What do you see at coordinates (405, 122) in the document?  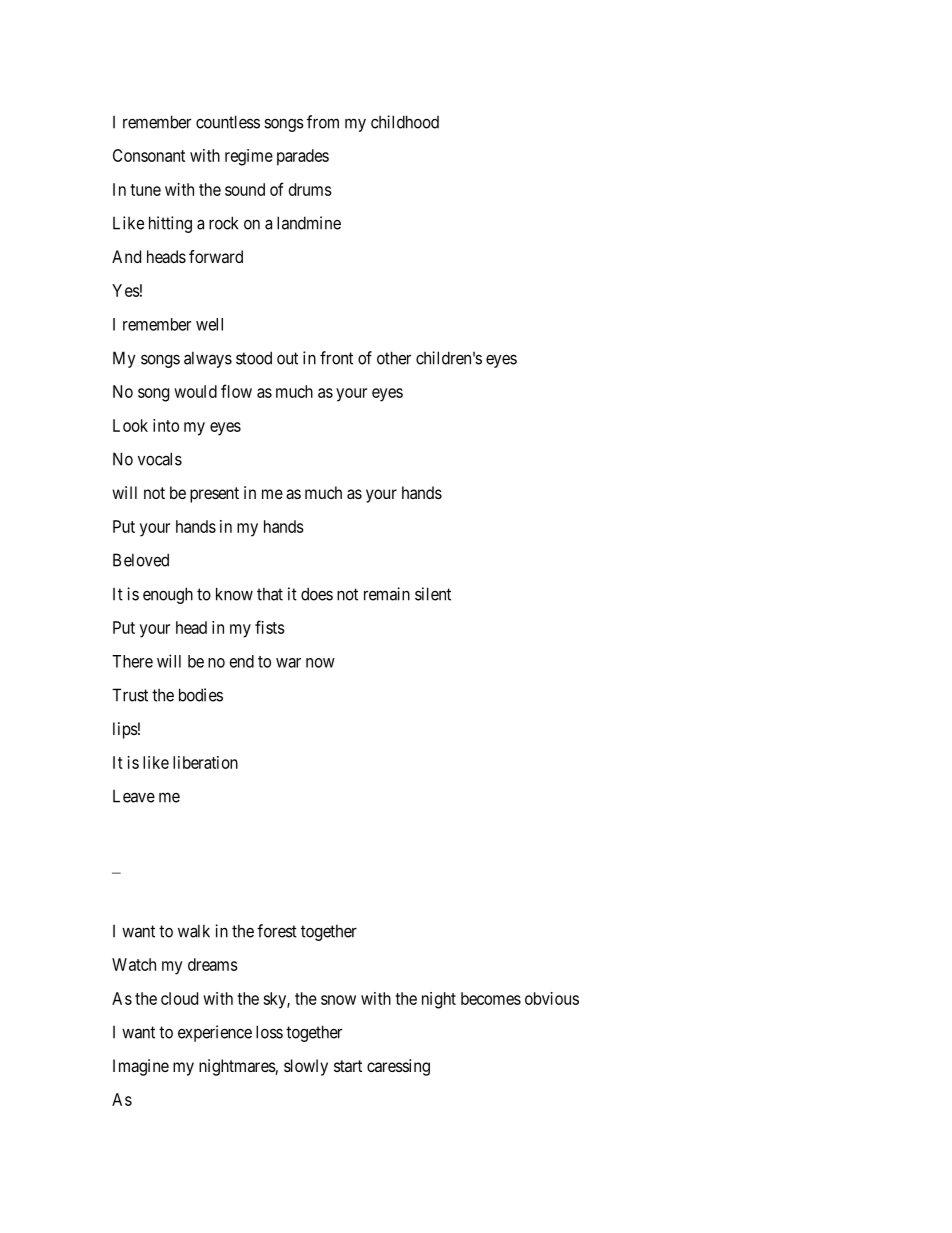 I see `childhood` at bounding box center [405, 122].
